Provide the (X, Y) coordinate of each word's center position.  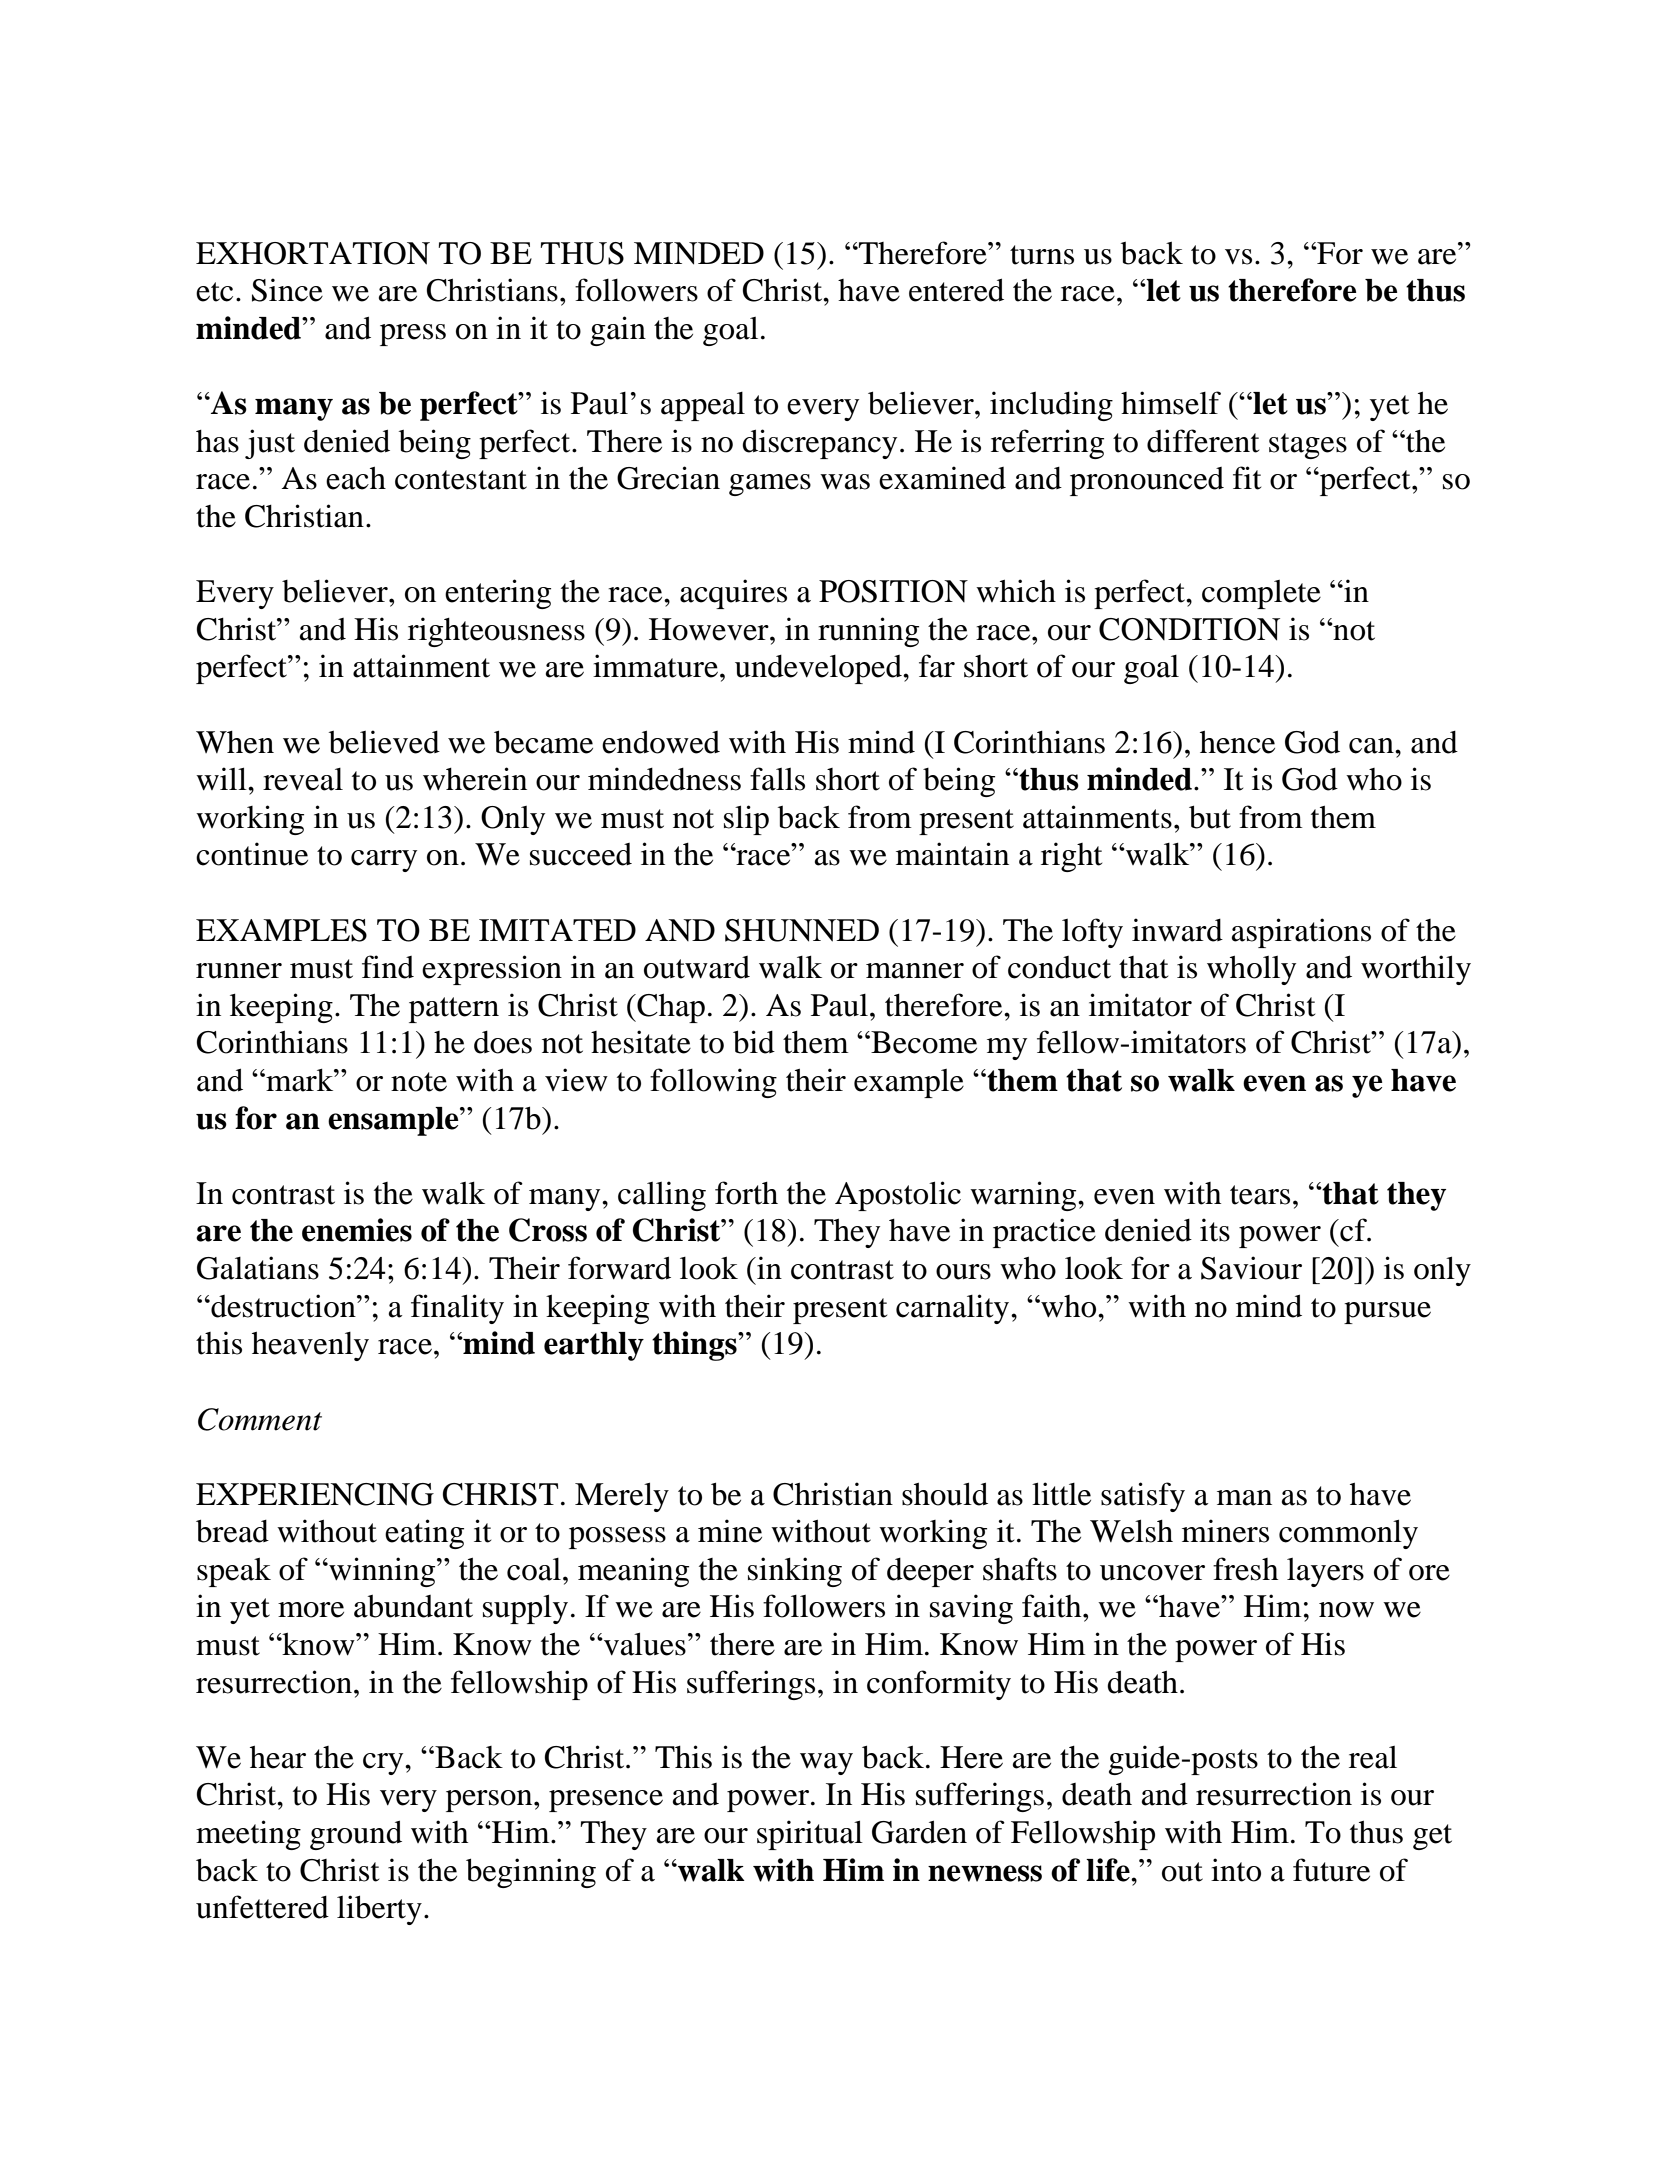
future (1331, 1870)
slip (746, 820)
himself (1171, 403)
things (695, 1346)
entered (956, 290)
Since (287, 290)
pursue (1387, 1313)
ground (356, 1835)
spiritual (810, 1835)
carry (384, 861)
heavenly (310, 1346)
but (1210, 817)
